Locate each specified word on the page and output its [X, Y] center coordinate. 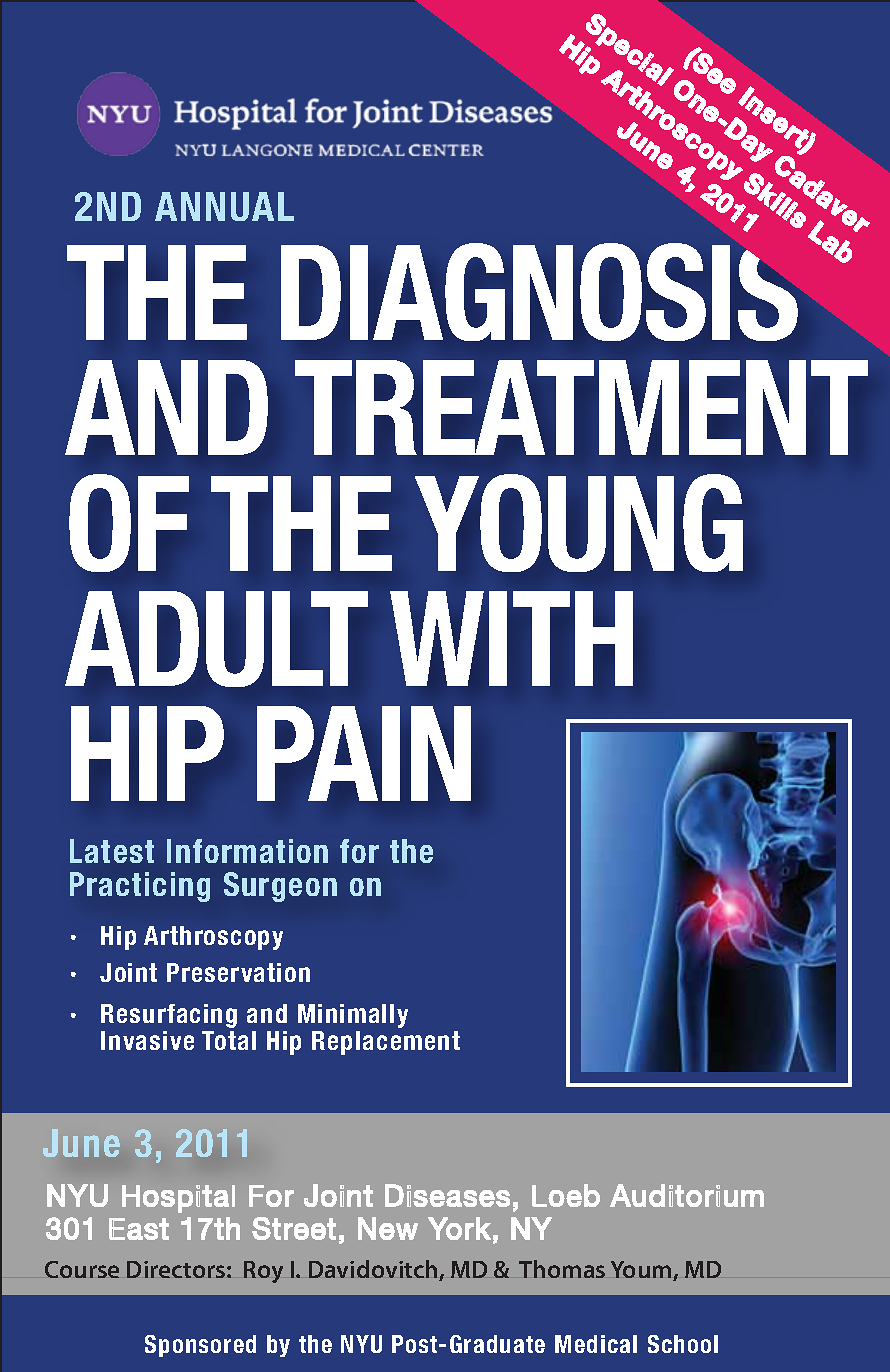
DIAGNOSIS [539, 292]
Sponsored [200, 1346]
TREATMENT [581, 407]
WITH [511, 638]
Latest [112, 851]
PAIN [364, 753]
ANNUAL [224, 206]
